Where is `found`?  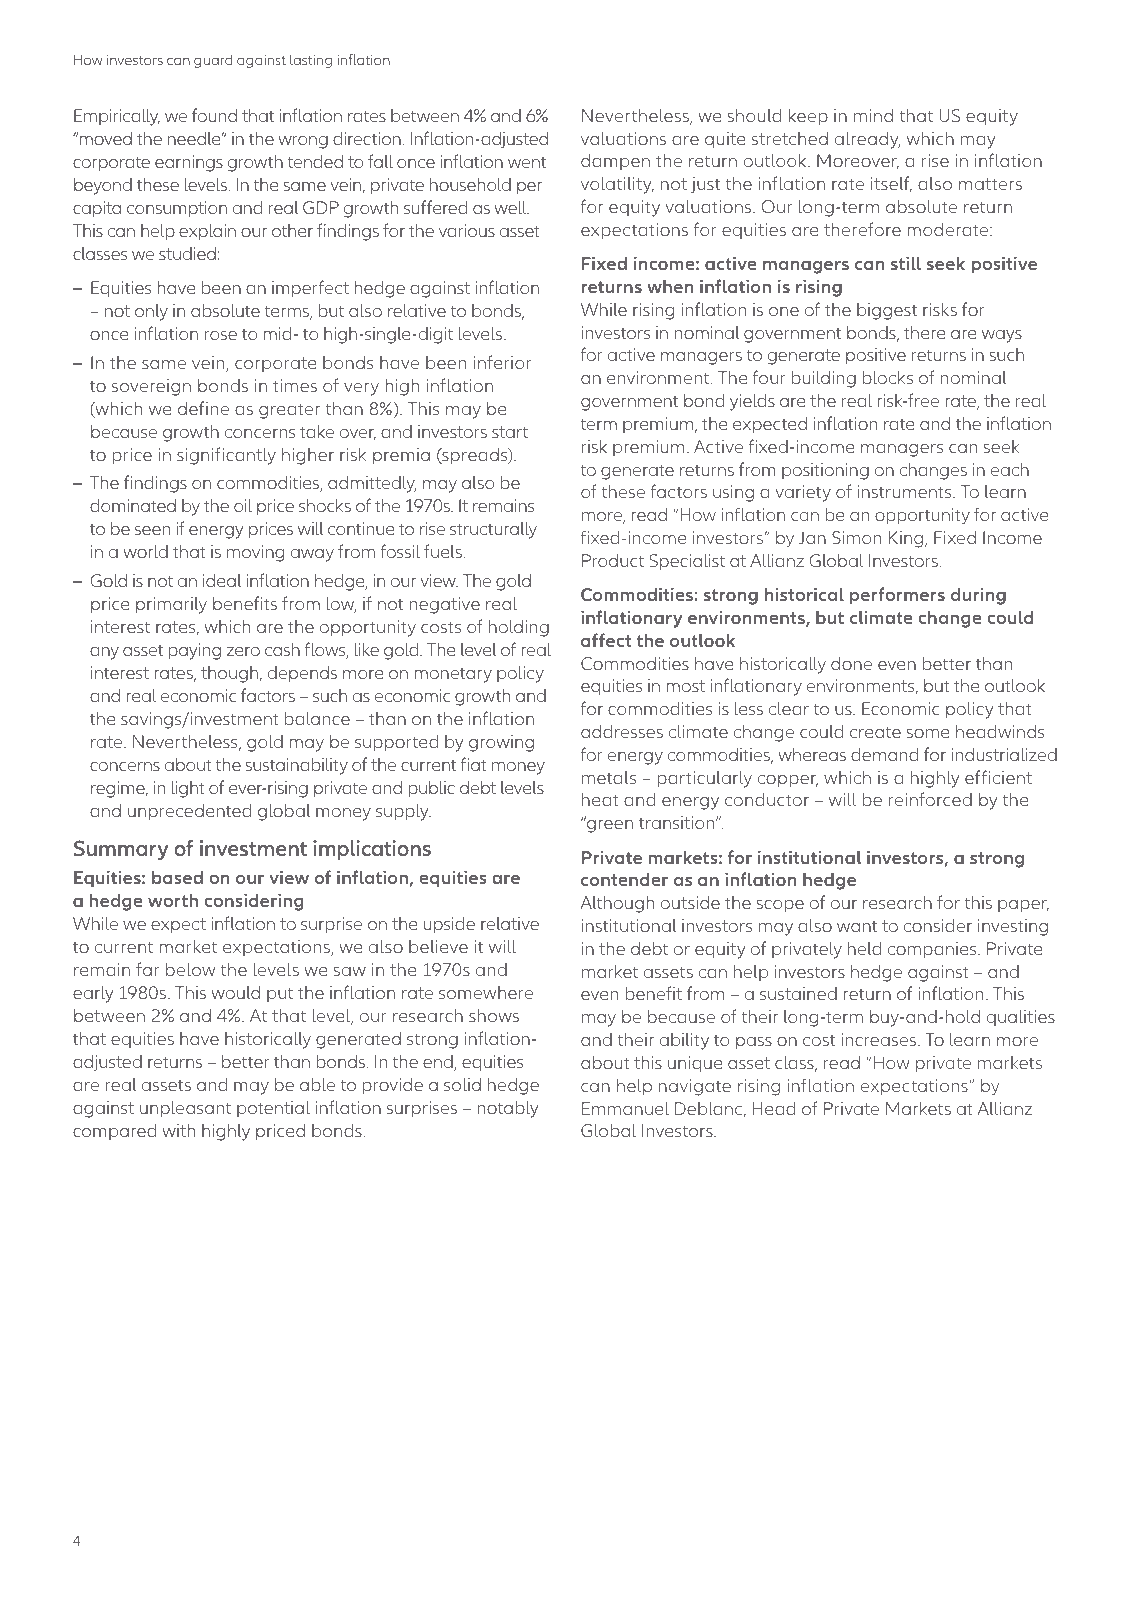 found is located at coordinates (214, 115).
